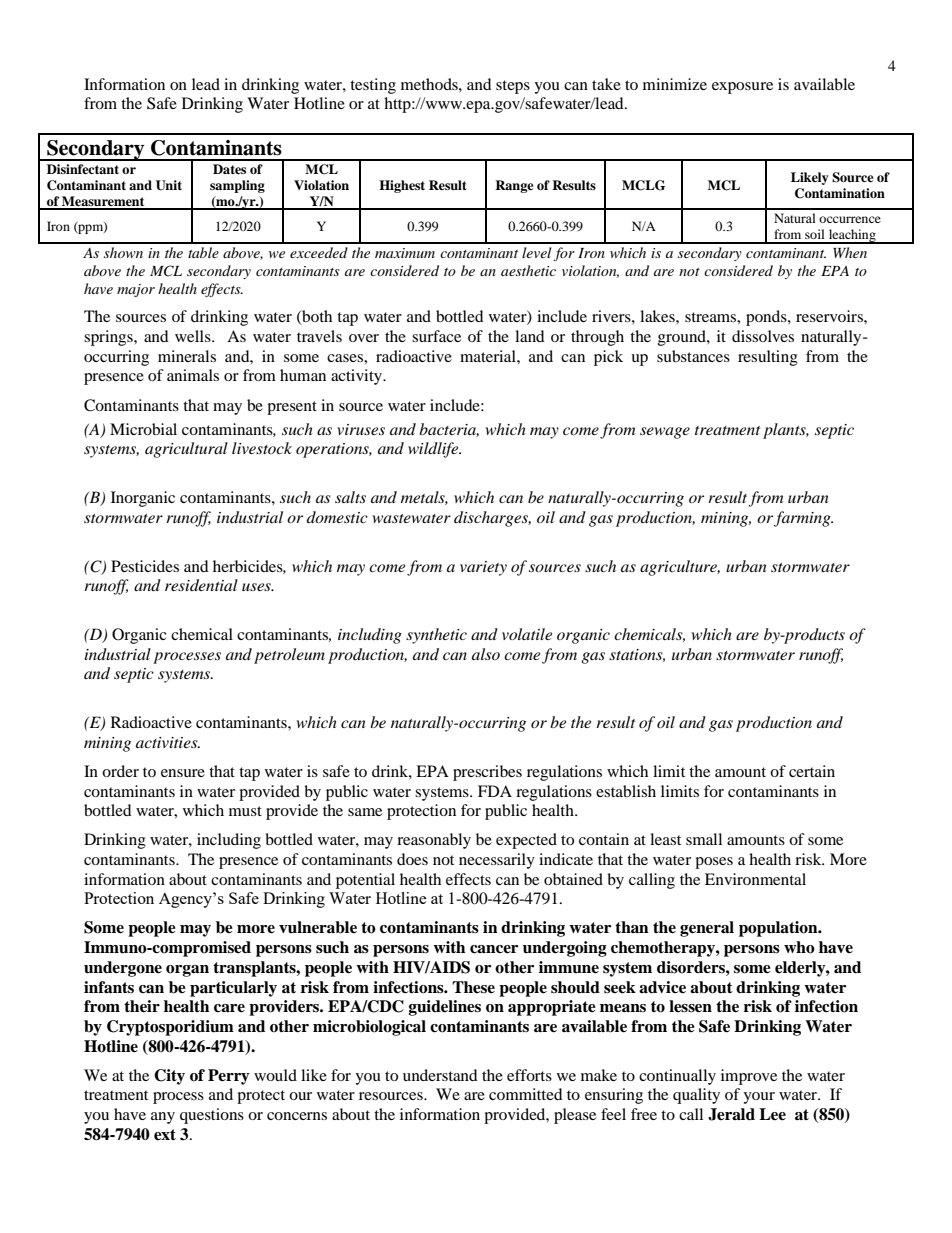 The image size is (952, 1233). What do you see at coordinates (201, 585) in the screenshot?
I see `residential` at bounding box center [201, 585].
